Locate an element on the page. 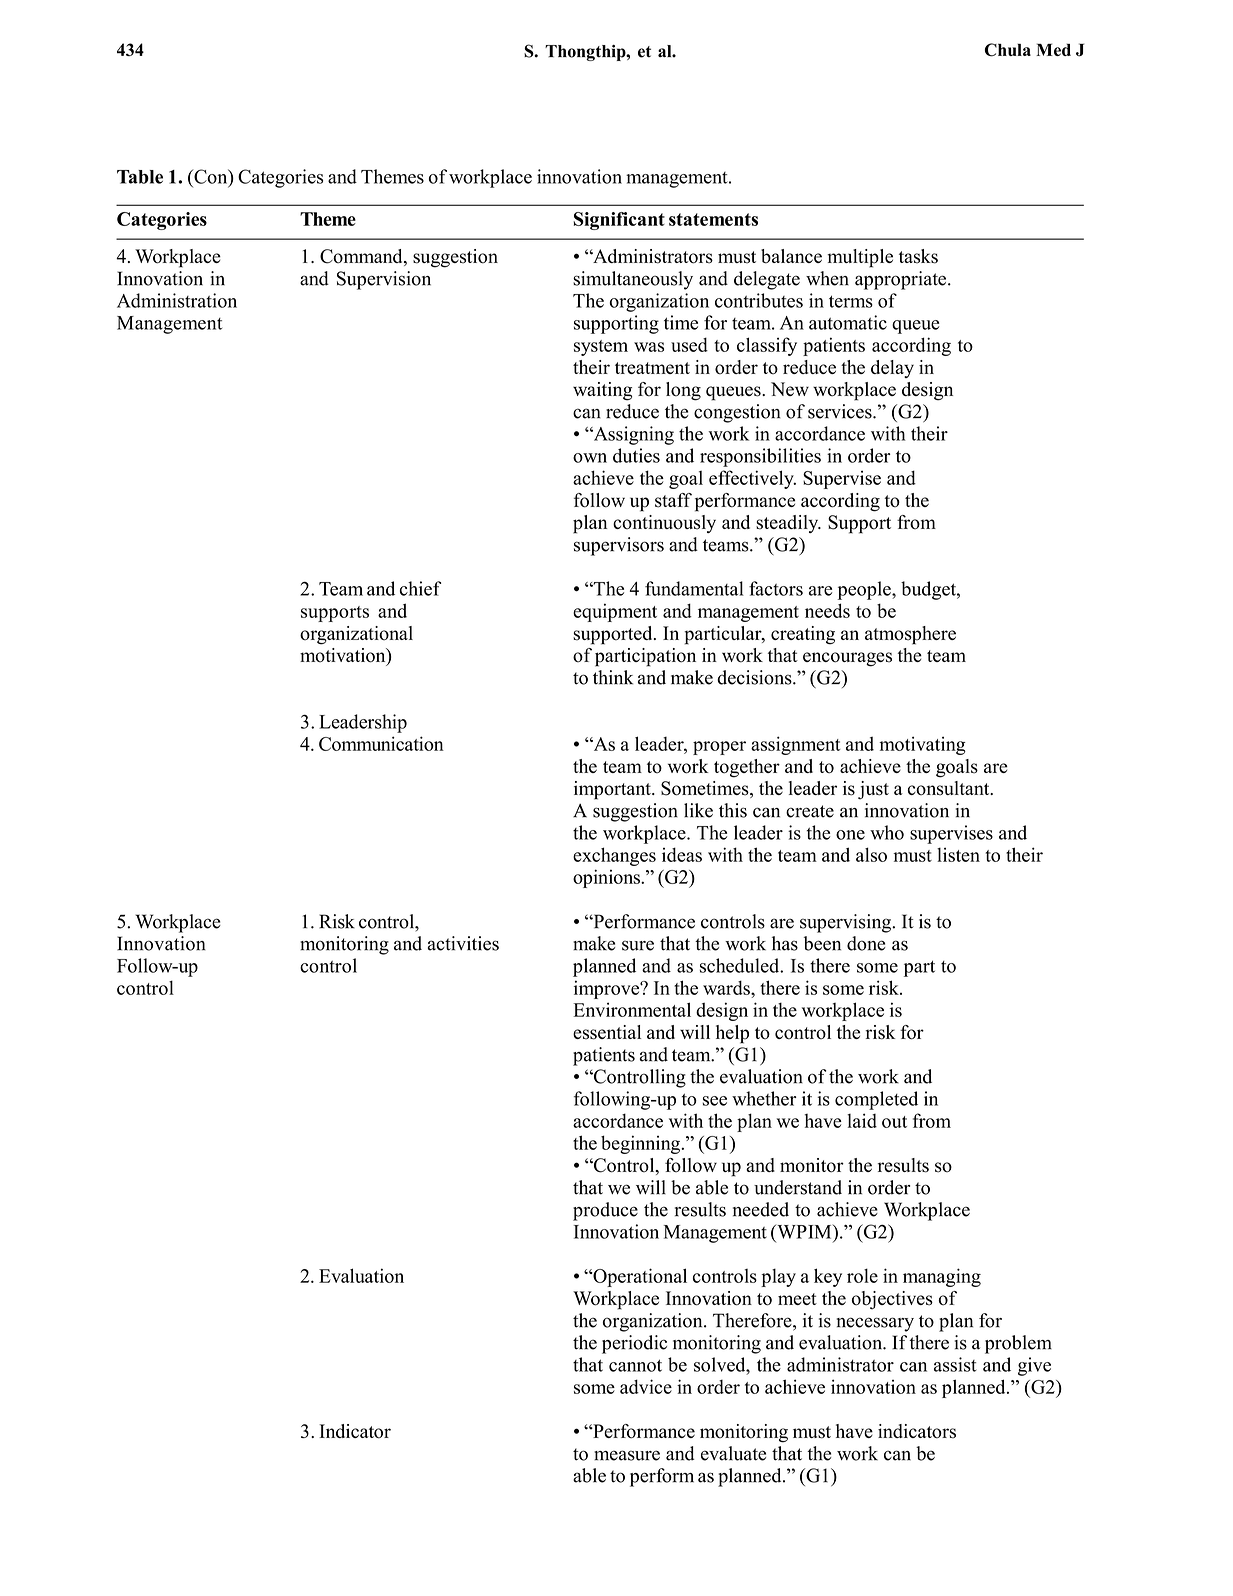 The height and width of the page is (1596, 1233). Communication is located at coordinates (381, 743).
